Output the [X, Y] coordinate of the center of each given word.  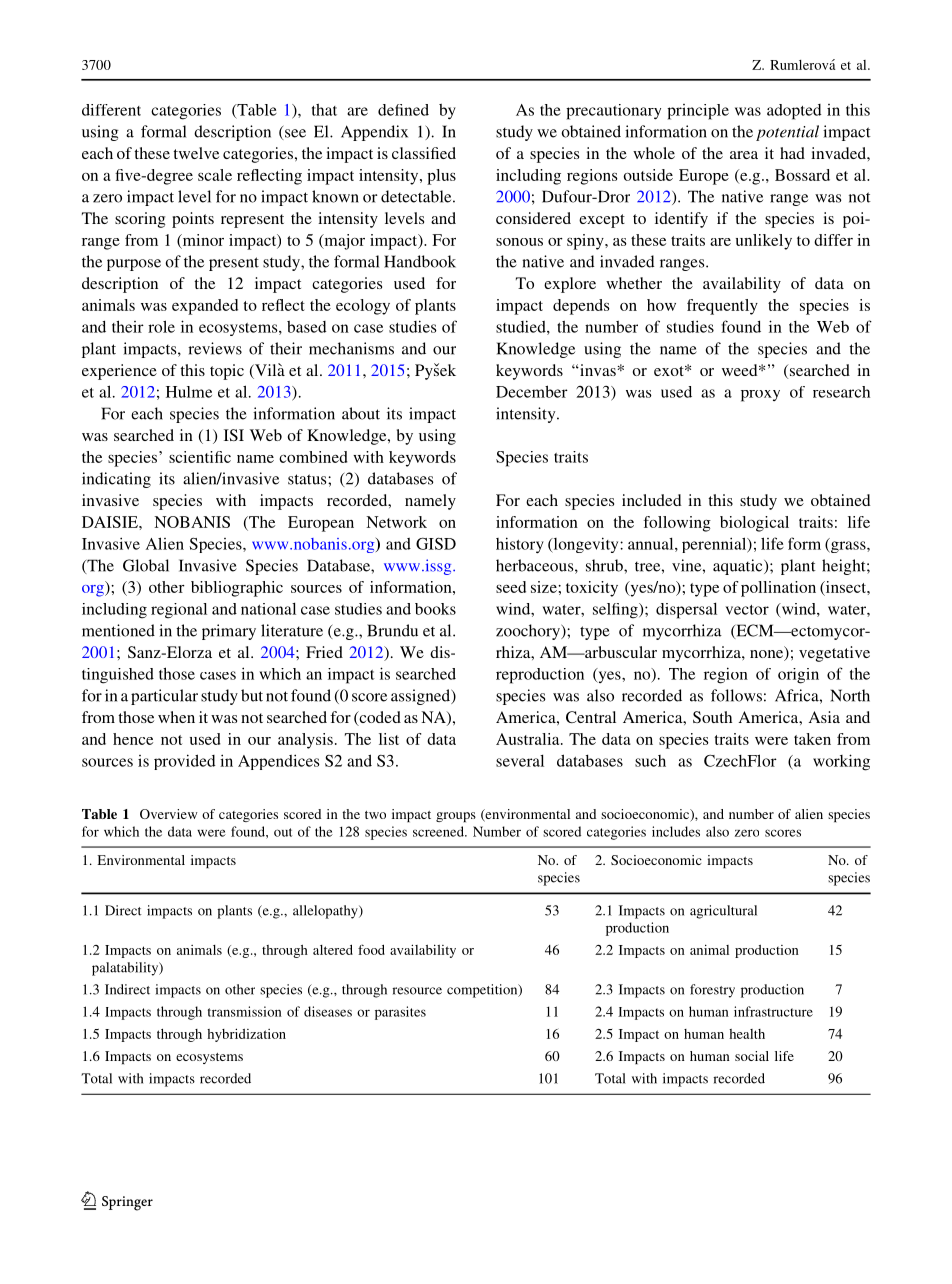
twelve [196, 153]
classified [424, 153]
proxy [760, 396]
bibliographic [237, 589]
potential [787, 133]
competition [483, 991]
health [747, 1034]
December [532, 391]
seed [511, 587]
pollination [778, 589]
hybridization [246, 1035]
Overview [169, 814]
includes [676, 831]
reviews [215, 348]
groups [456, 817]
